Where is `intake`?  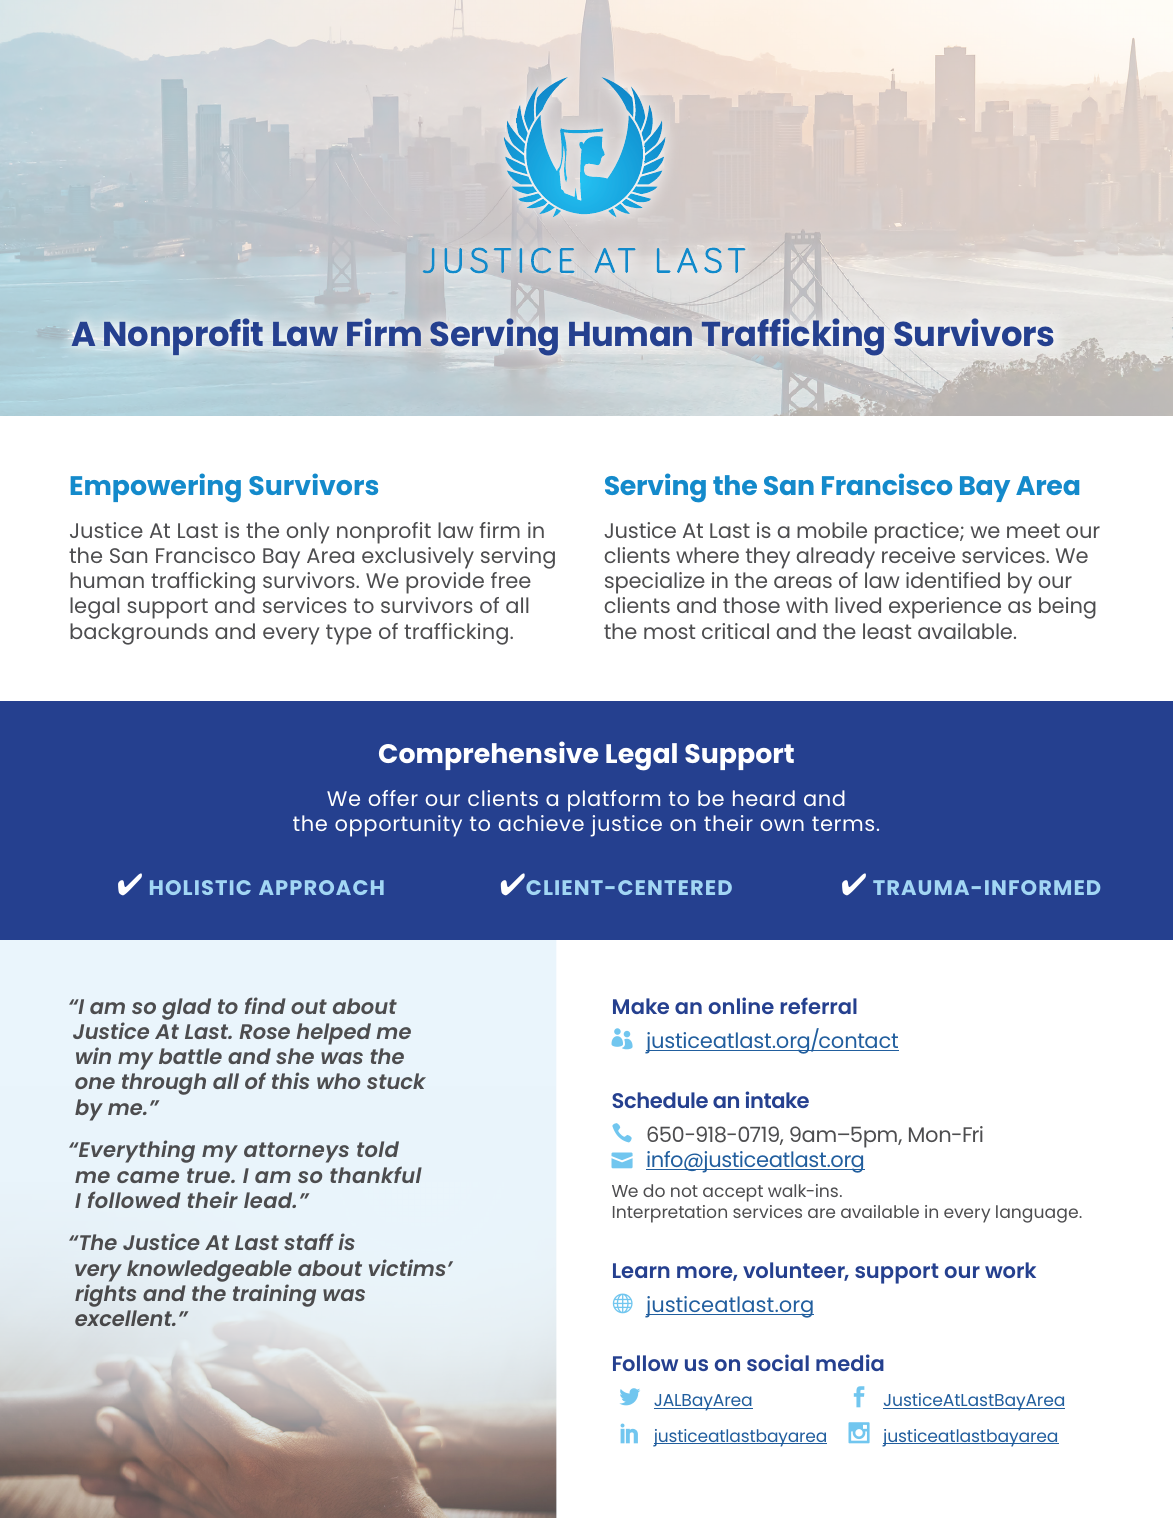 intake is located at coordinates (777, 1099).
